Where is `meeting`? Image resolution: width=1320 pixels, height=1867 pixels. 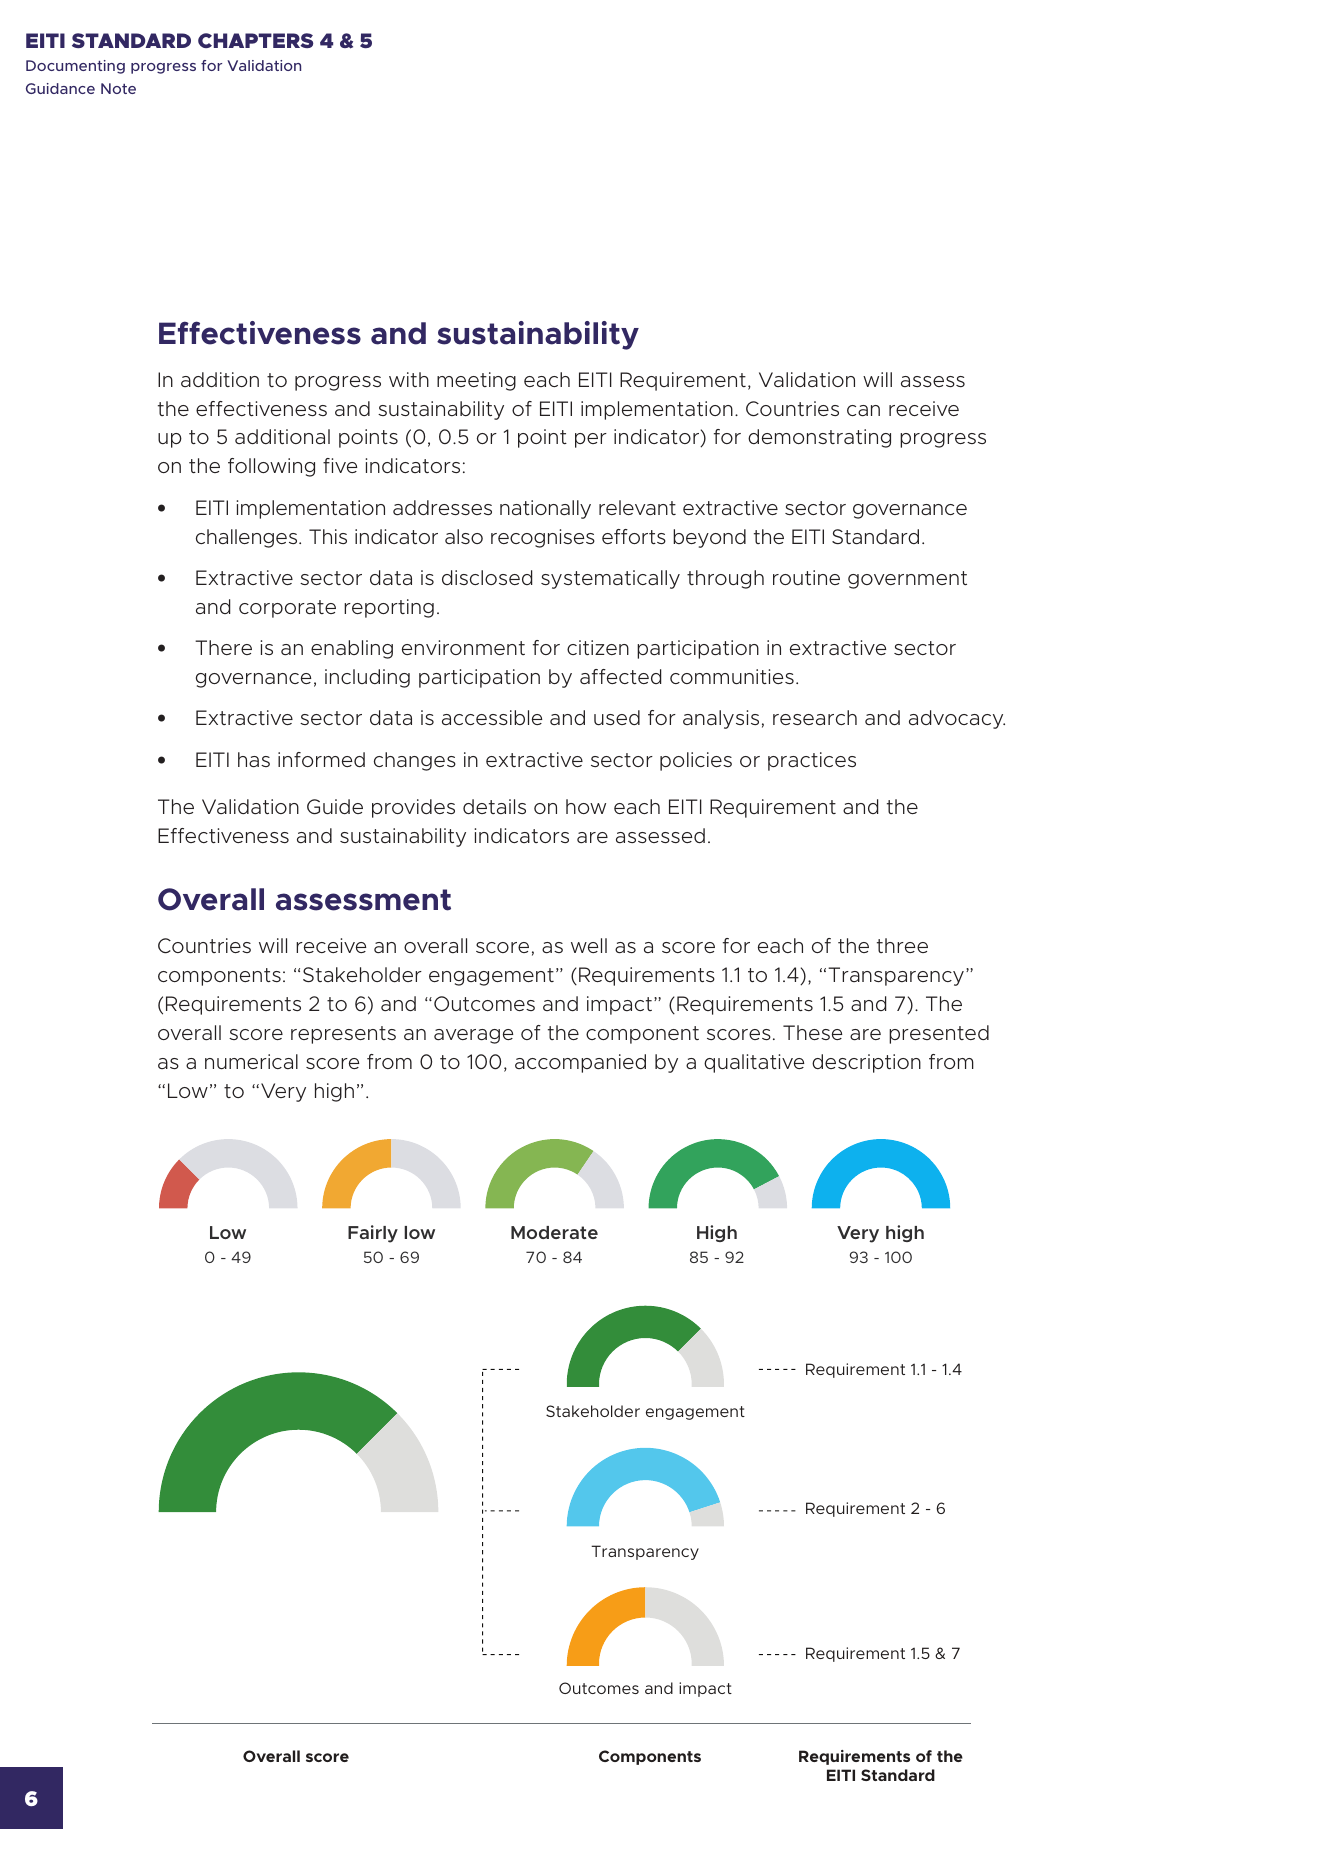 meeting is located at coordinates (476, 381).
